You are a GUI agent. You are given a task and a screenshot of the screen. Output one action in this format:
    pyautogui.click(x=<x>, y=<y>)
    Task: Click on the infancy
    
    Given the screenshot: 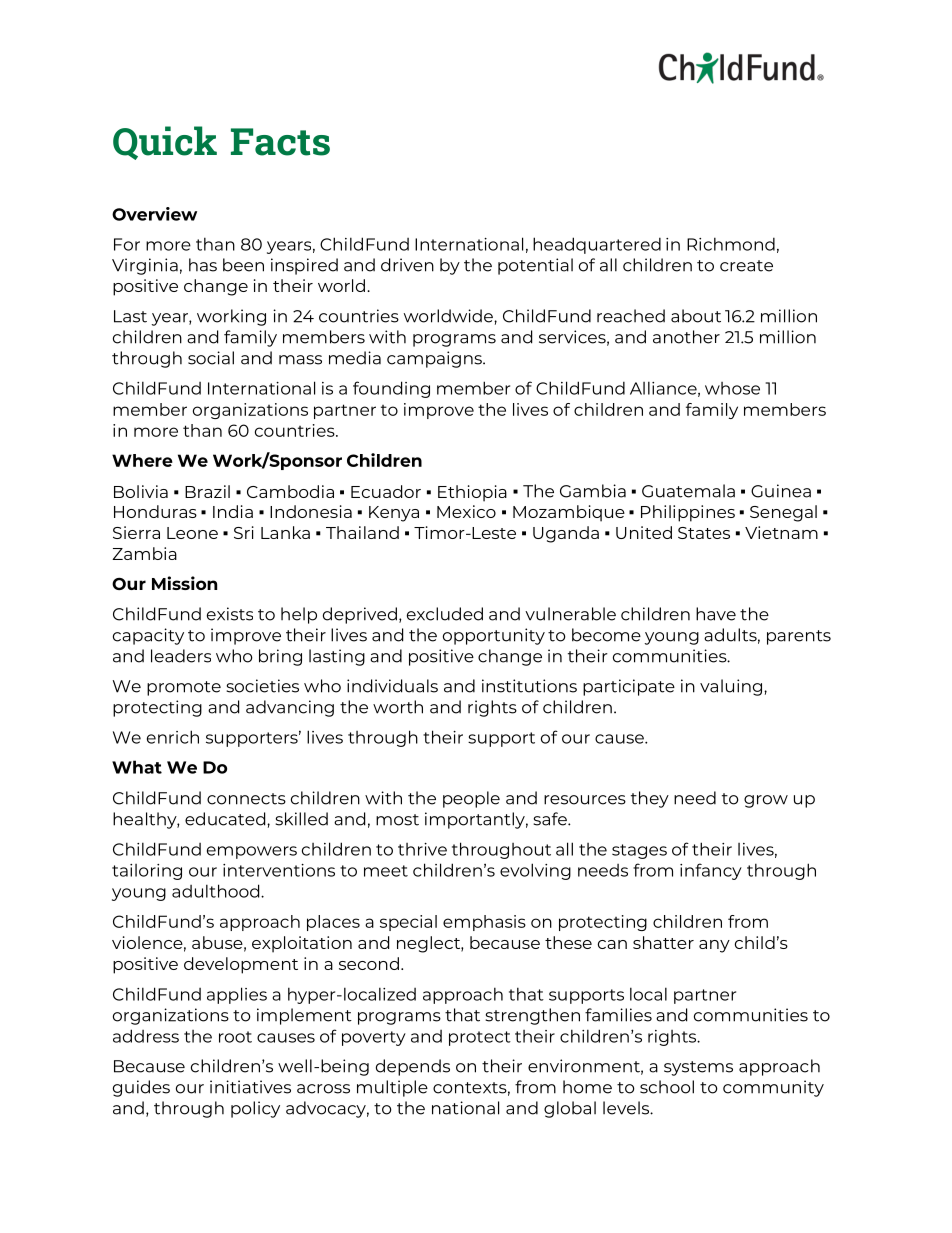 What is the action you would take?
    pyautogui.click(x=711, y=871)
